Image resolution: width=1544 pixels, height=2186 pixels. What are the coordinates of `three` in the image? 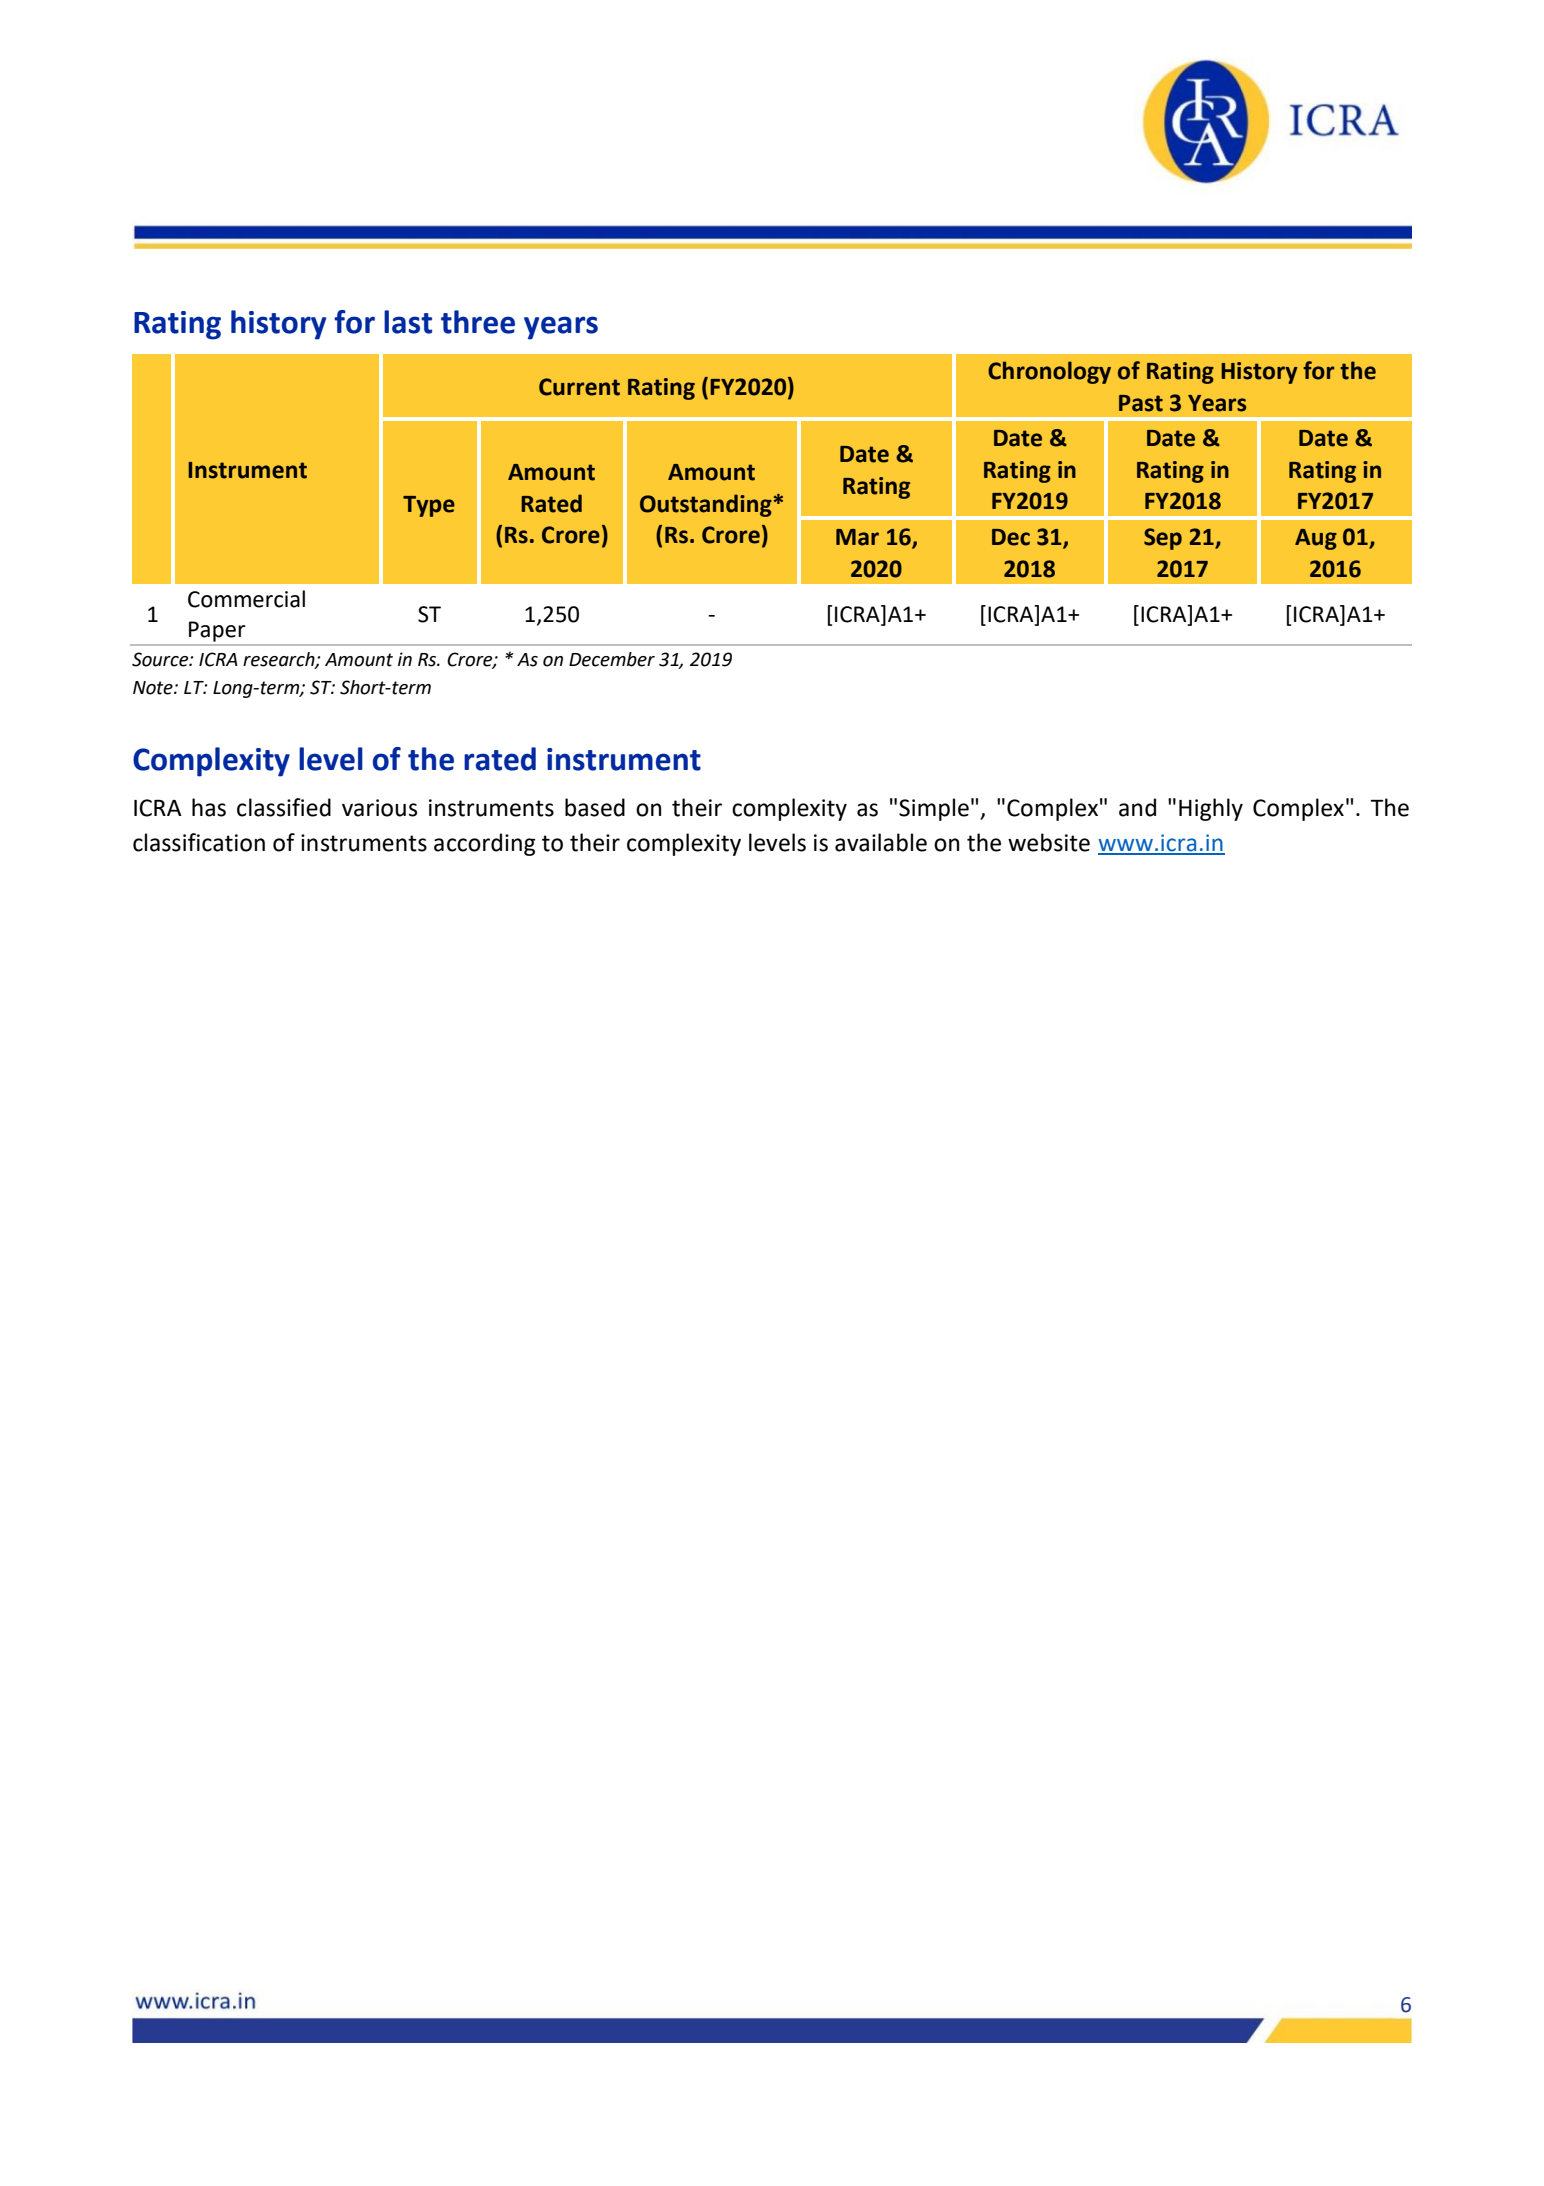 It's located at (478, 322).
